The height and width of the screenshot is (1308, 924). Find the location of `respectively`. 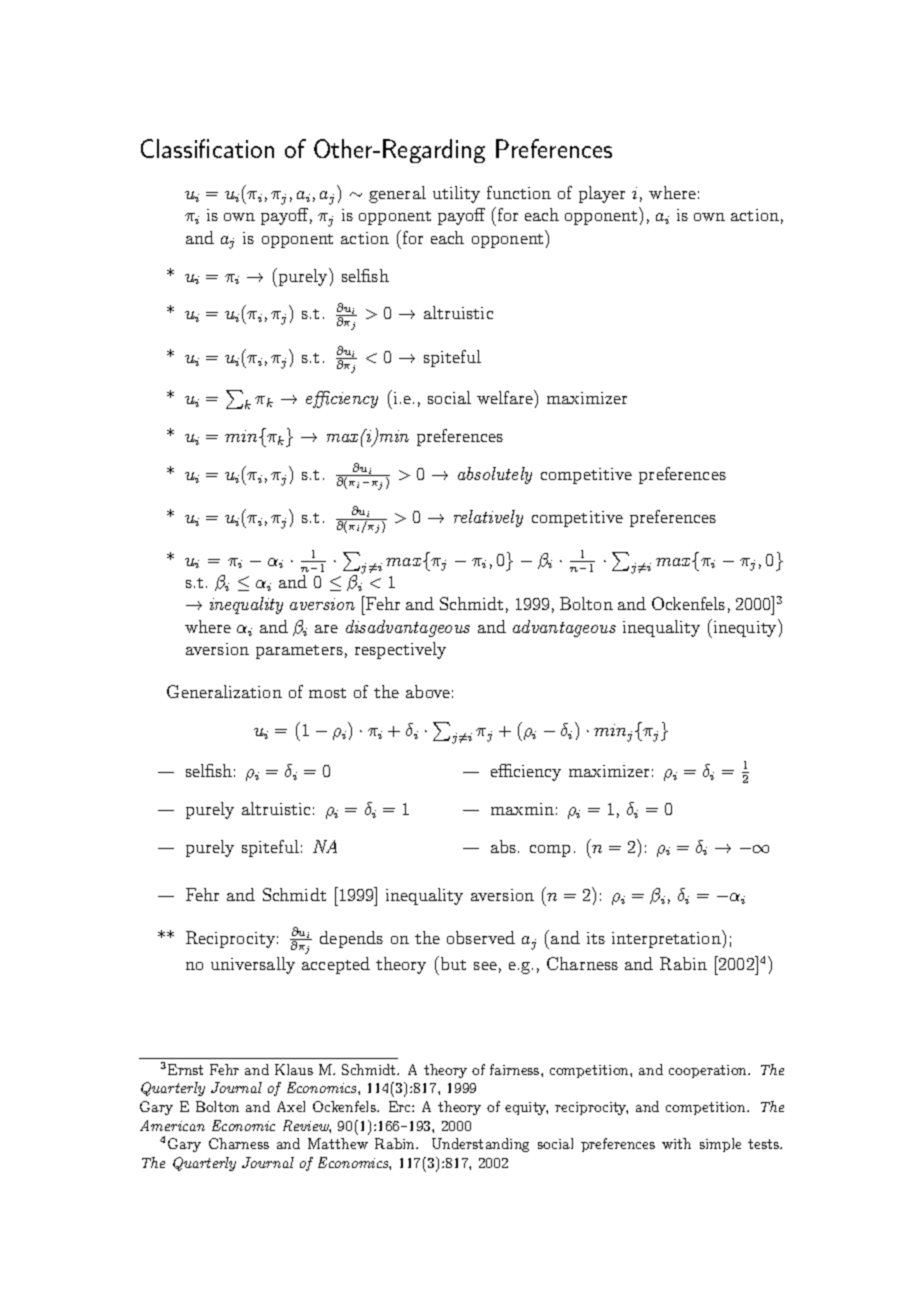

respectively is located at coordinates (400, 650).
